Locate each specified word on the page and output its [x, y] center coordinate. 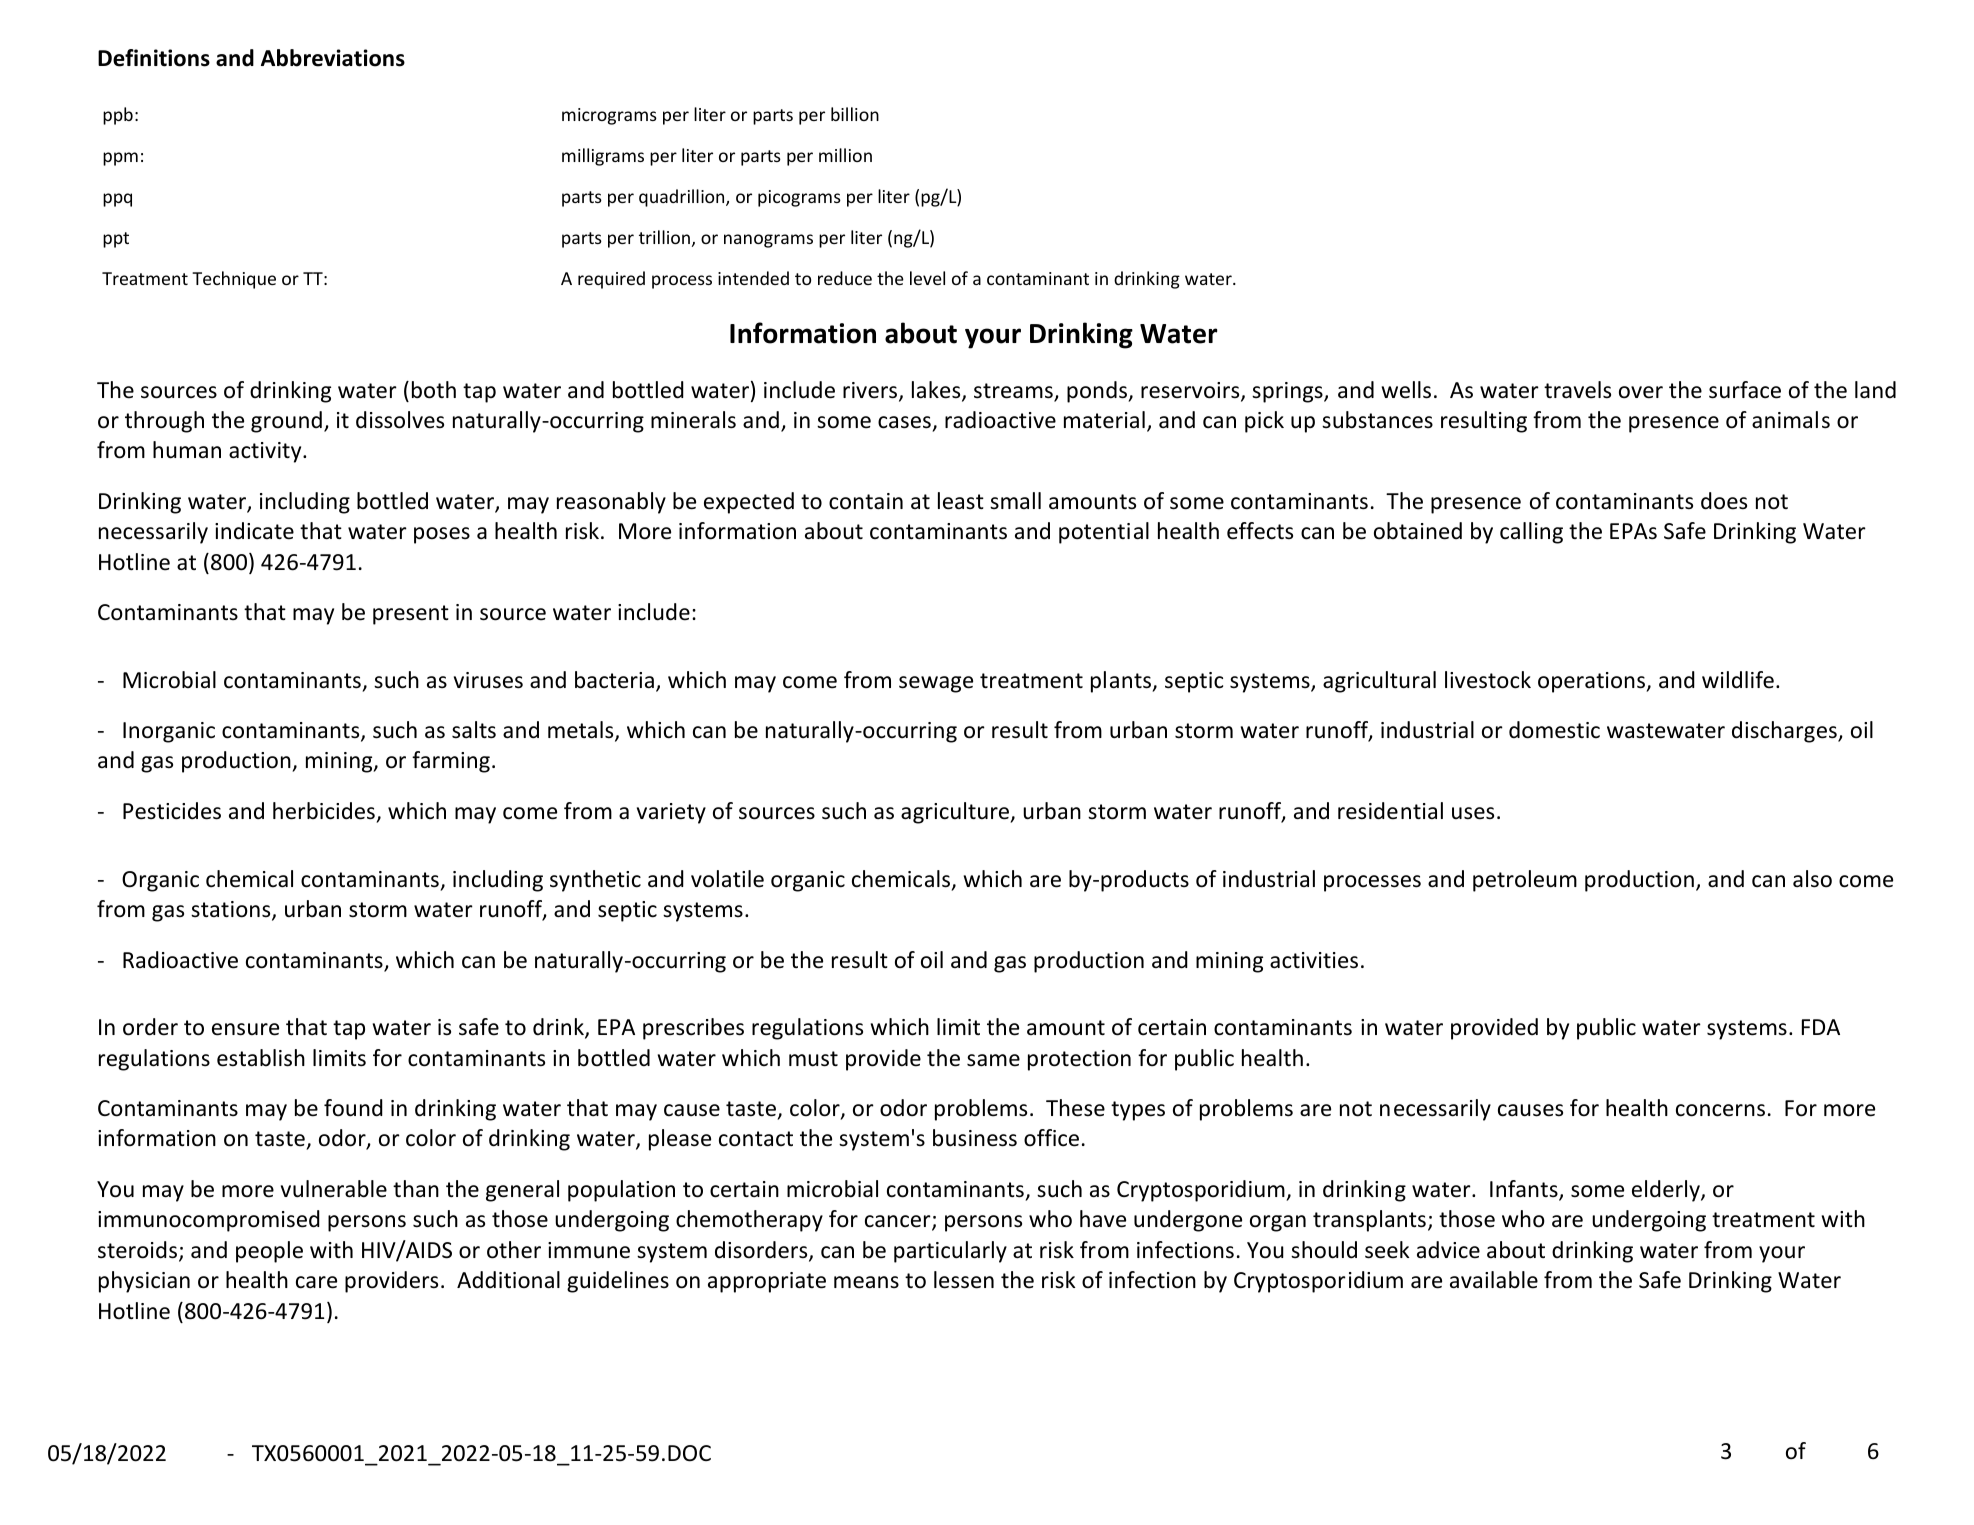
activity [266, 452]
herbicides [324, 811]
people [269, 1252]
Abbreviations [333, 58]
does [1724, 501]
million [845, 155]
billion [855, 114]
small [1015, 500]
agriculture [956, 813]
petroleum [1525, 881]
